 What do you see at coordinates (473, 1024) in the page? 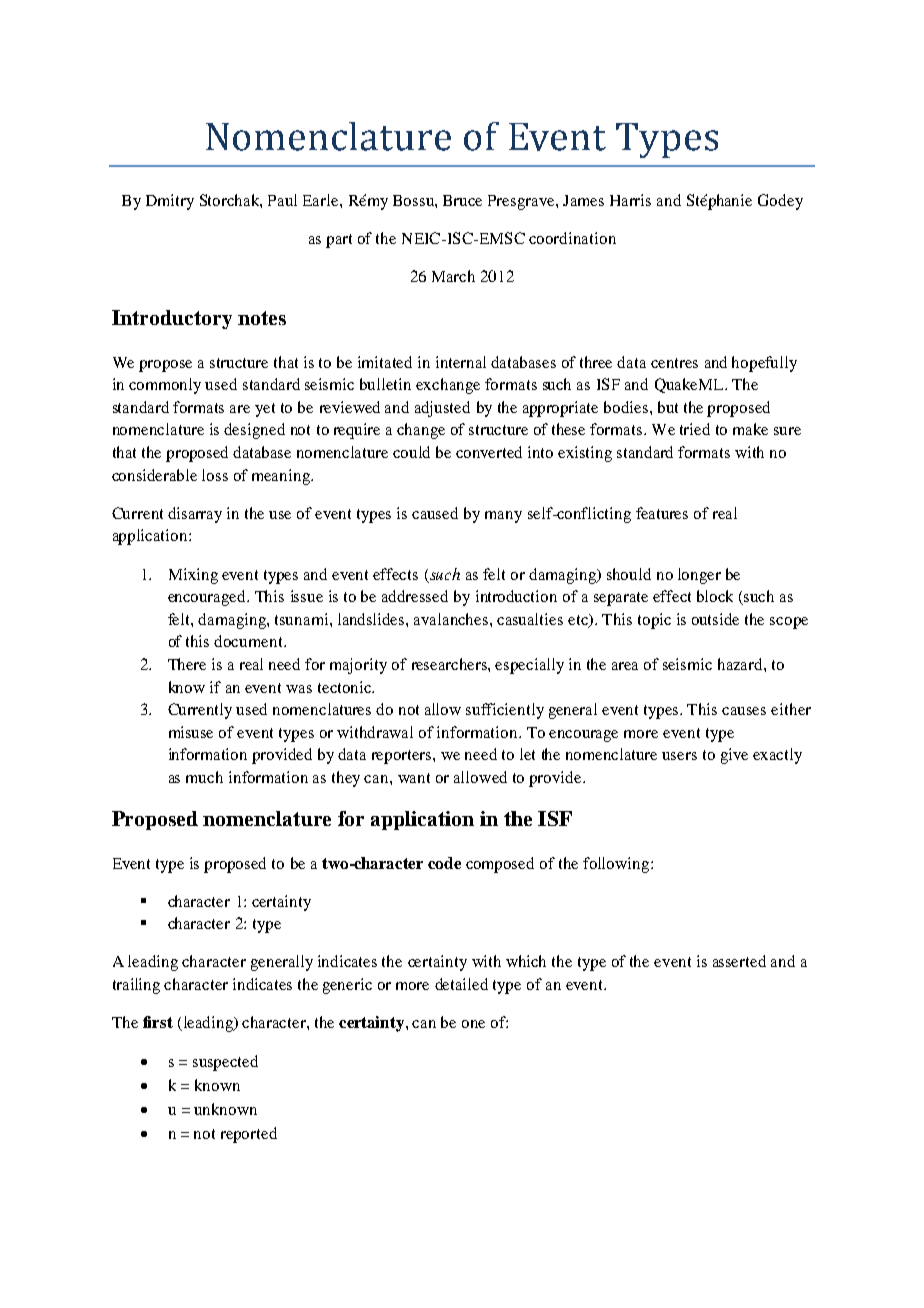
I see `one` at bounding box center [473, 1024].
